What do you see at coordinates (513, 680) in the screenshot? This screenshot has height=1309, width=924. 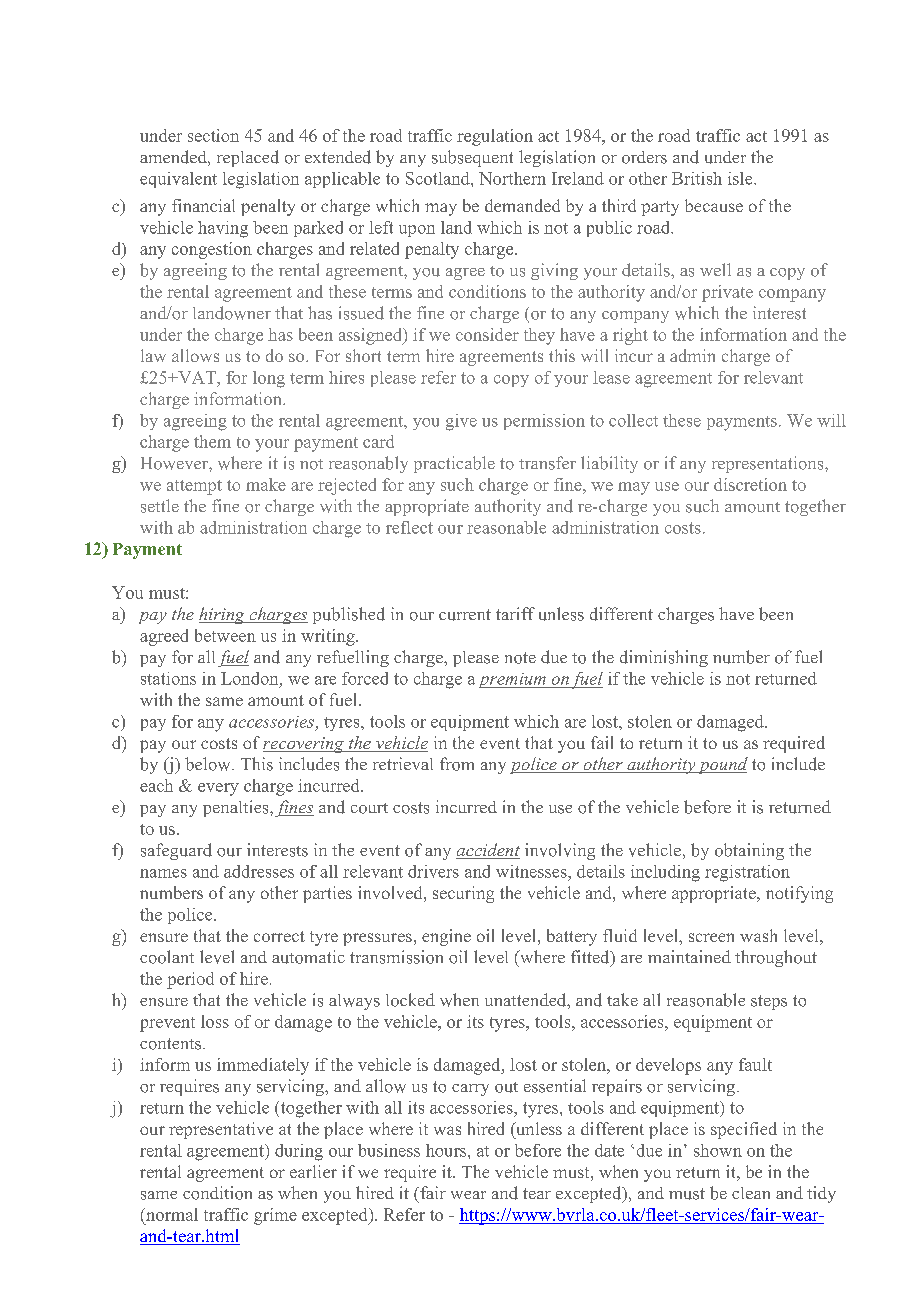 I see `premium` at bounding box center [513, 680].
